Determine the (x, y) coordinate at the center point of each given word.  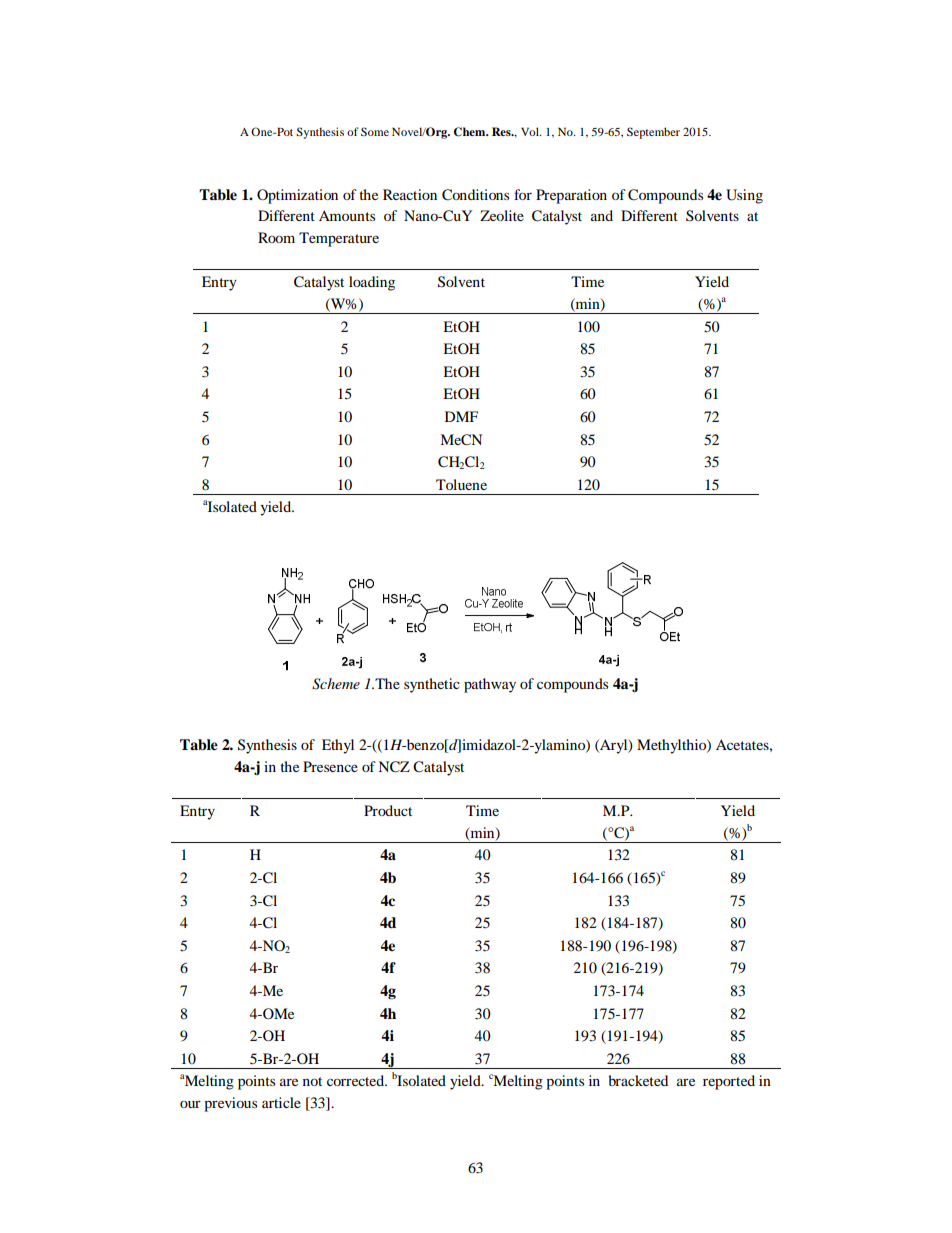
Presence (330, 766)
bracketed (638, 1080)
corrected (357, 1080)
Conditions (475, 195)
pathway (490, 685)
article (281, 1102)
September (653, 133)
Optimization (297, 196)
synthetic (432, 685)
